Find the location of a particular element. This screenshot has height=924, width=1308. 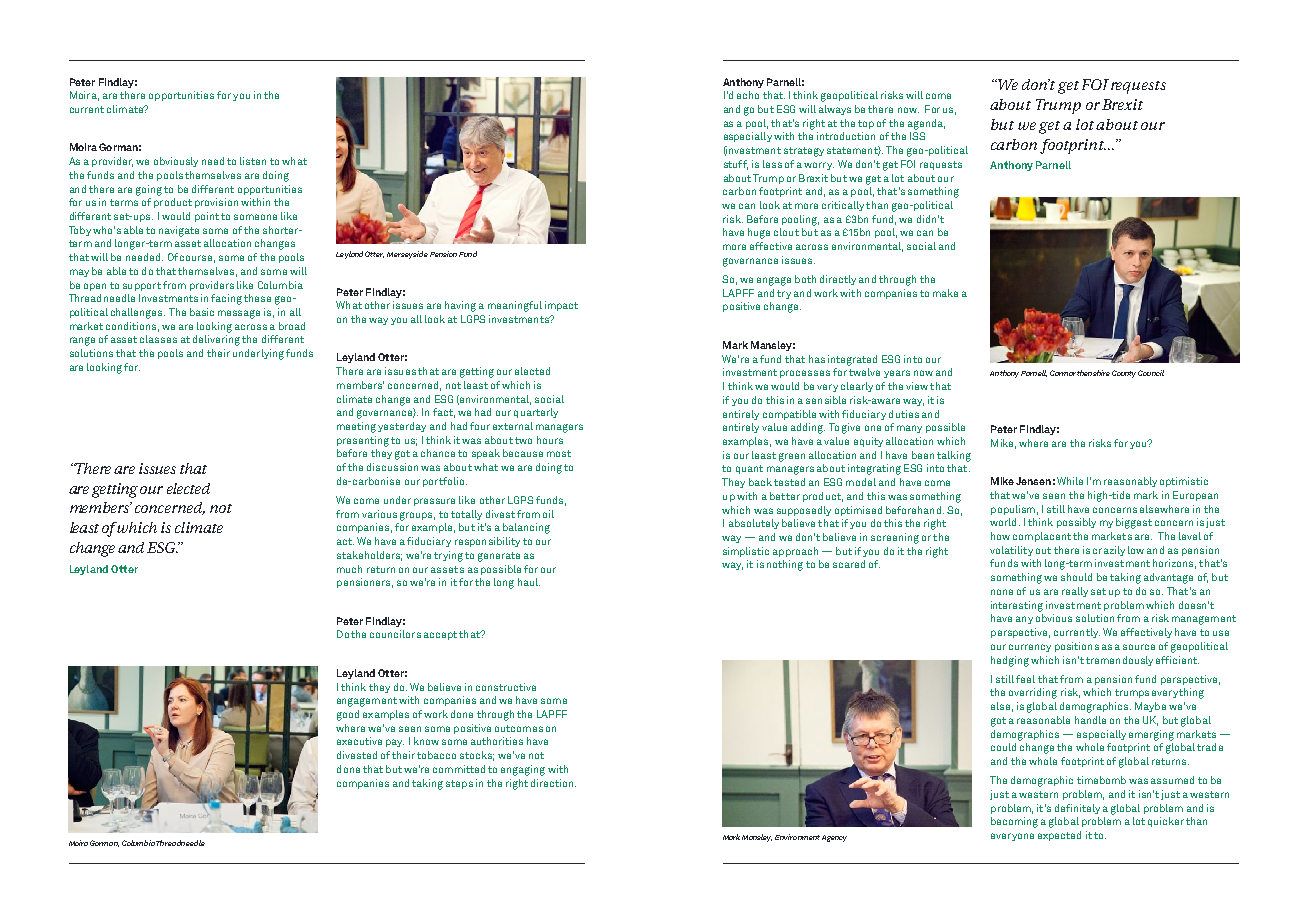

definitely is located at coordinates (1077, 809).
